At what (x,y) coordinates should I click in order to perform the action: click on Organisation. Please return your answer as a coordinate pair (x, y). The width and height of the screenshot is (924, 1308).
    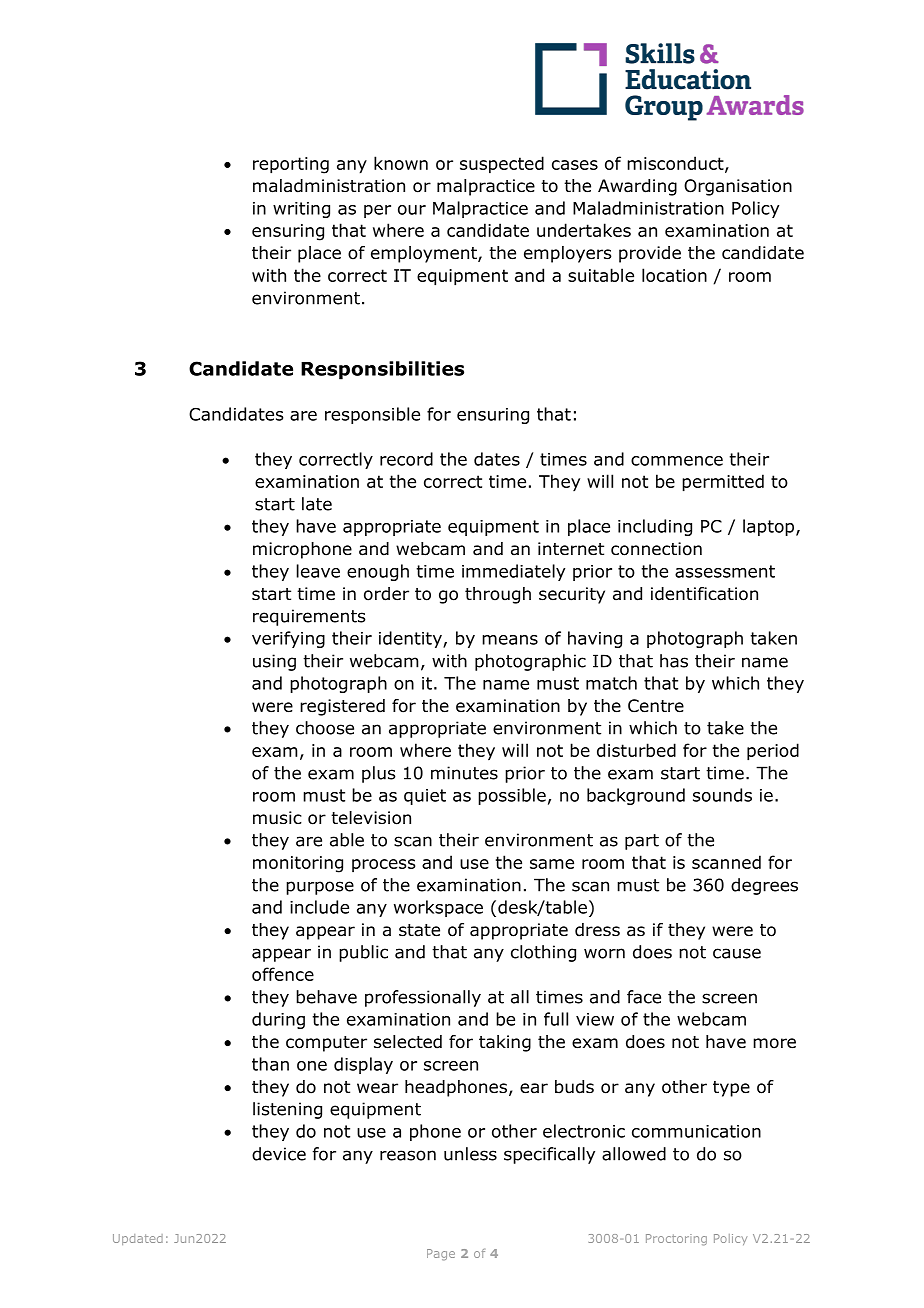
    Looking at the image, I should click on (738, 187).
